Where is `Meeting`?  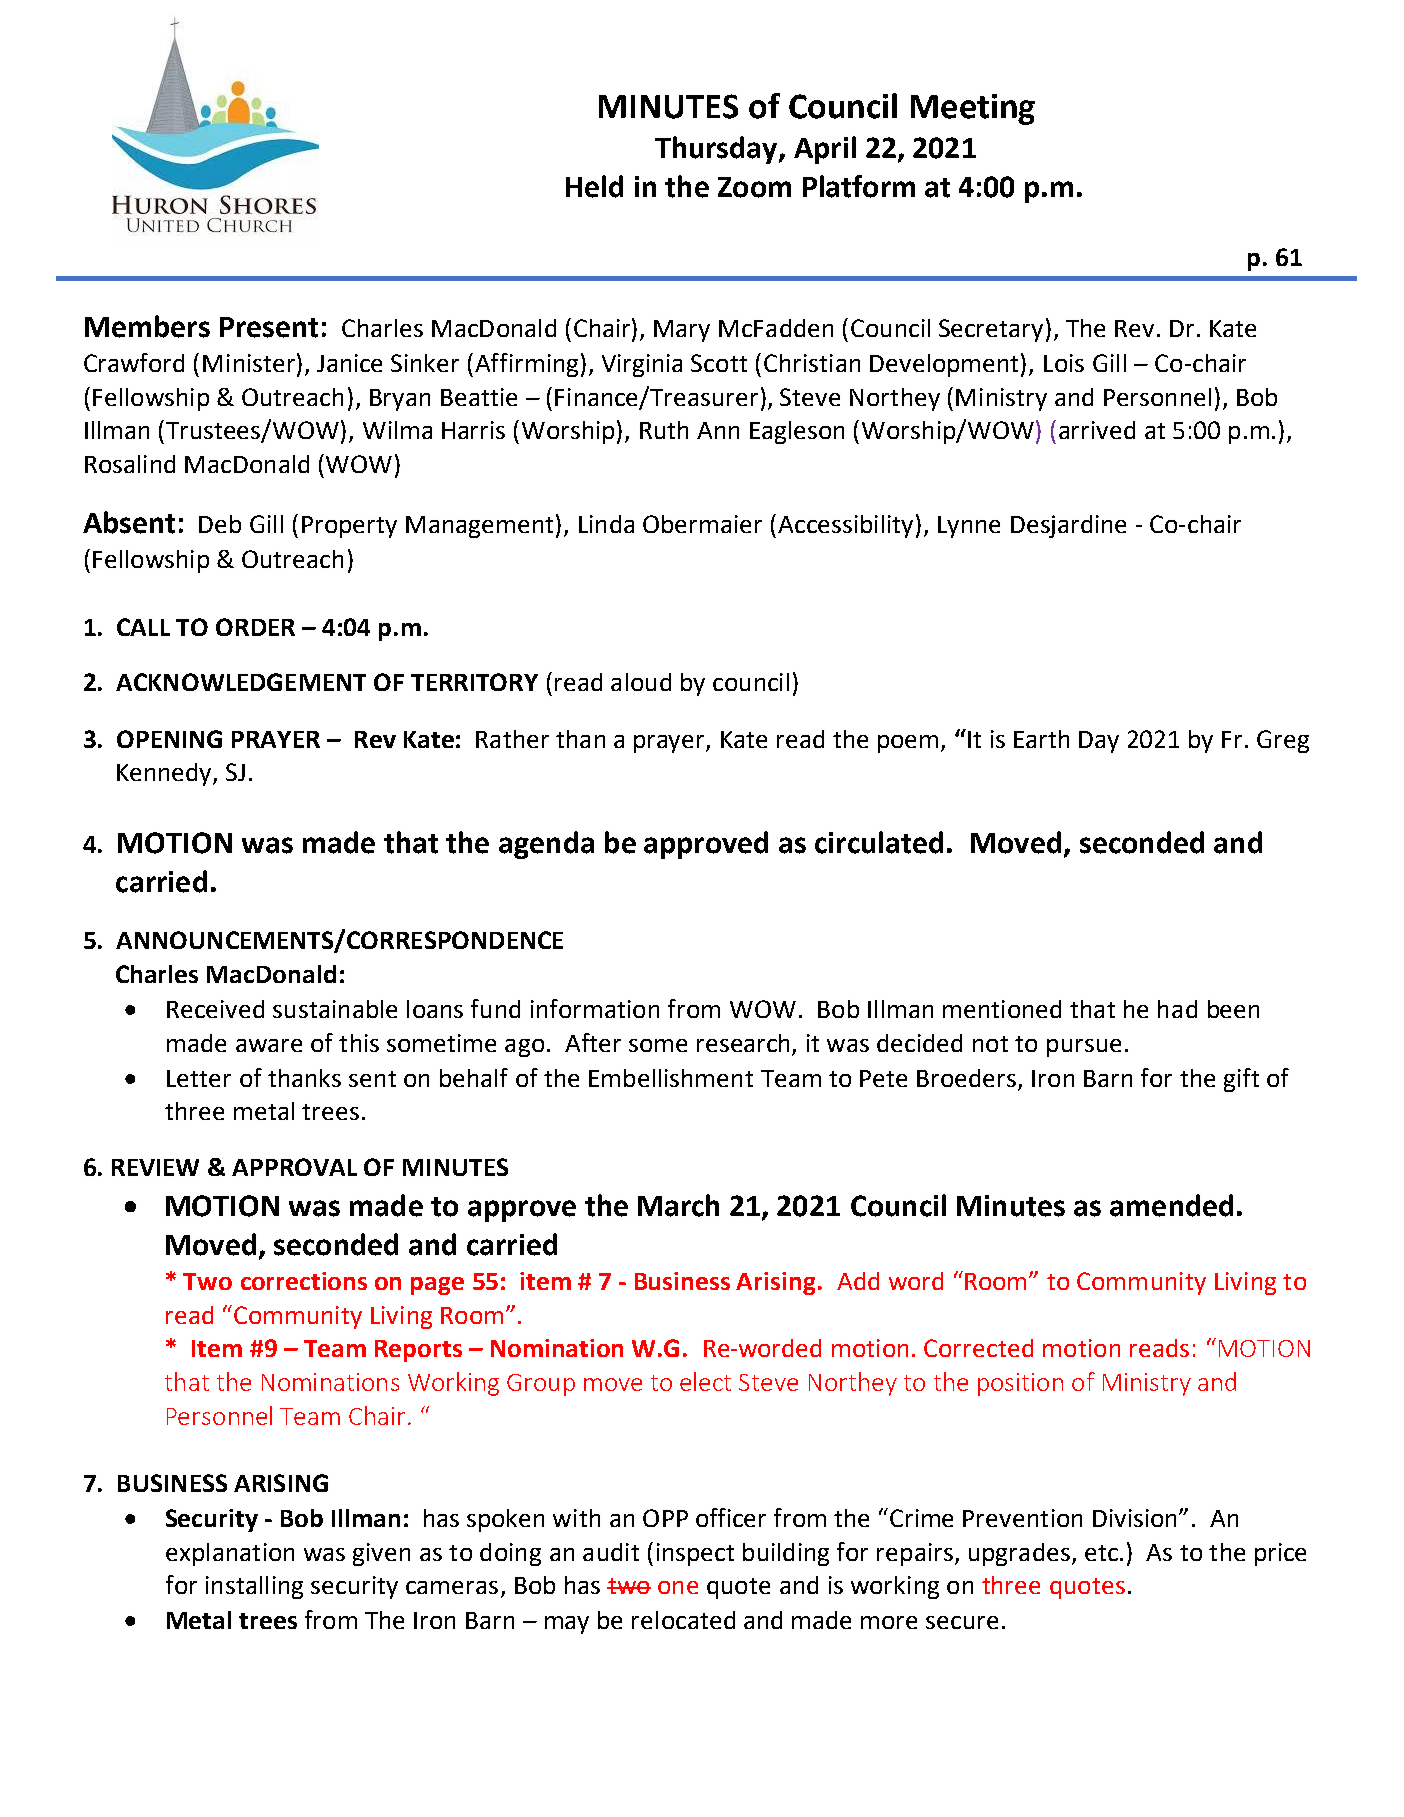
Meeting is located at coordinates (973, 109).
